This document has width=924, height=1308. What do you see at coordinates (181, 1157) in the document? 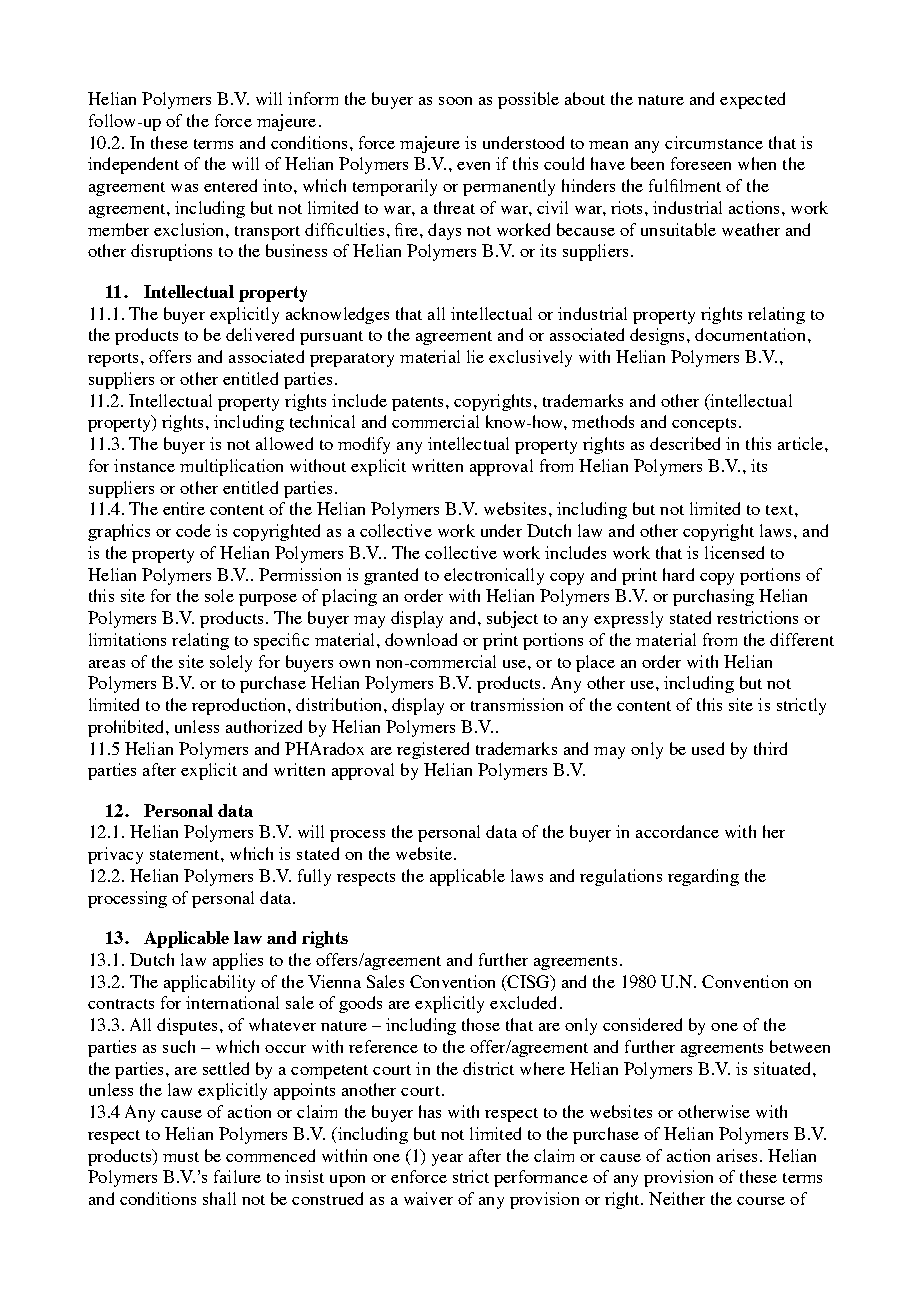
I see `must` at bounding box center [181, 1157].
